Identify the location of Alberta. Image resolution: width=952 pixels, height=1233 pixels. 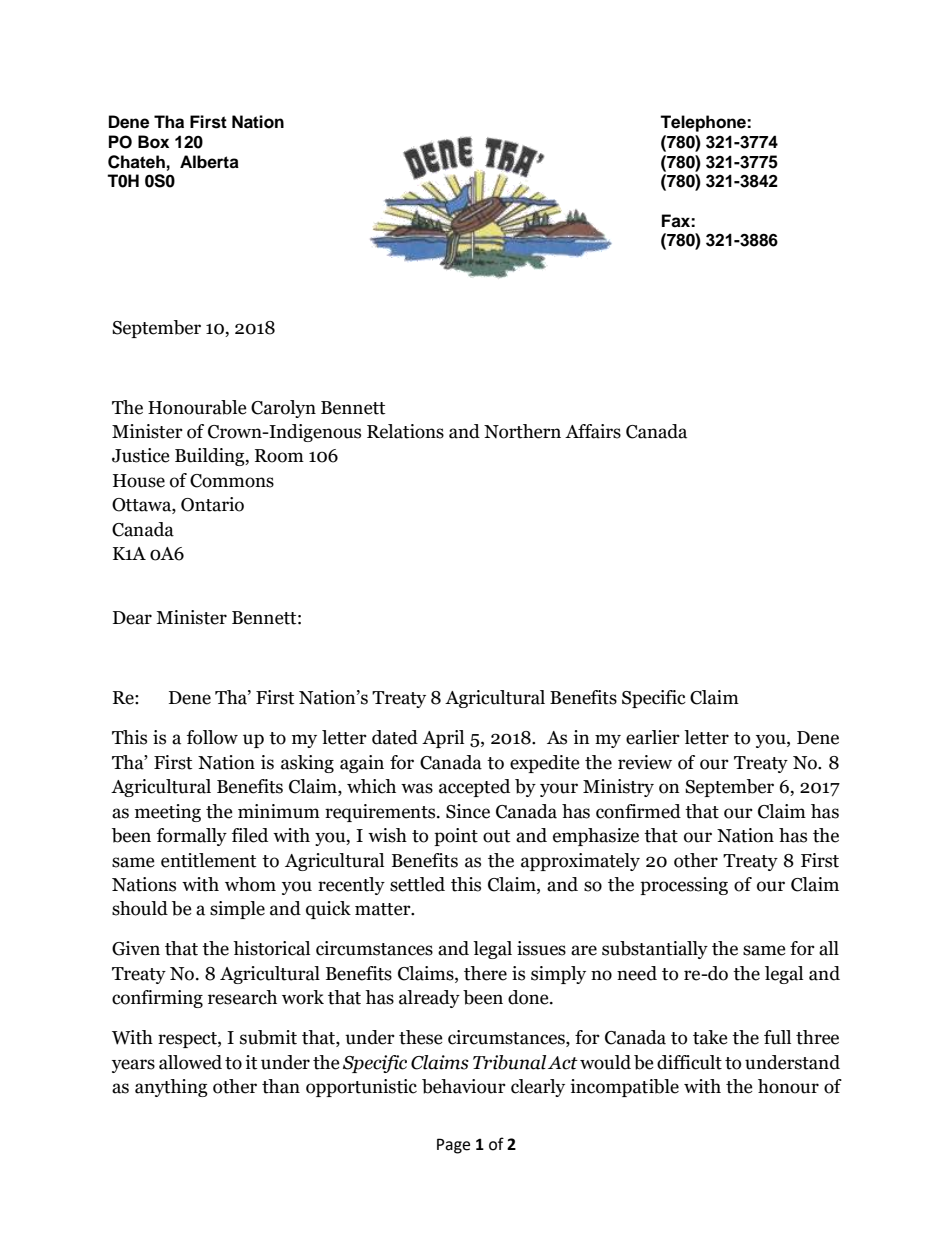
(209, 162).
